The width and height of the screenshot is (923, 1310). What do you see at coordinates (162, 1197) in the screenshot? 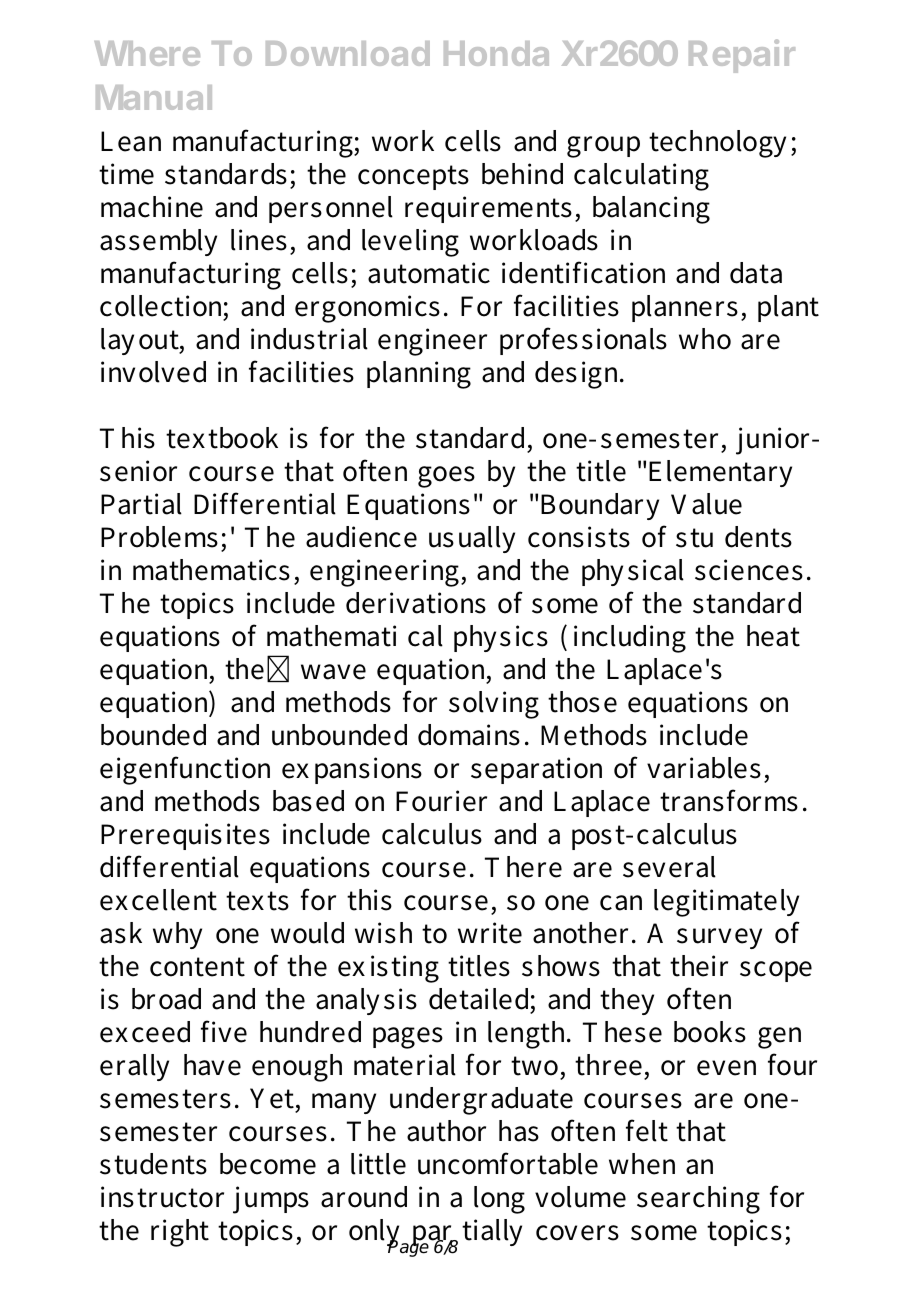
I see `instructor` at bounding box center [162, 1197].
